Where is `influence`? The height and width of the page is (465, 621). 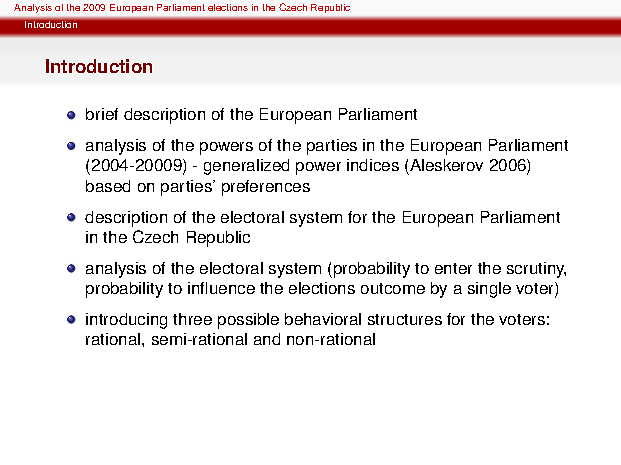
influence is located at coordinates (221, 288).
